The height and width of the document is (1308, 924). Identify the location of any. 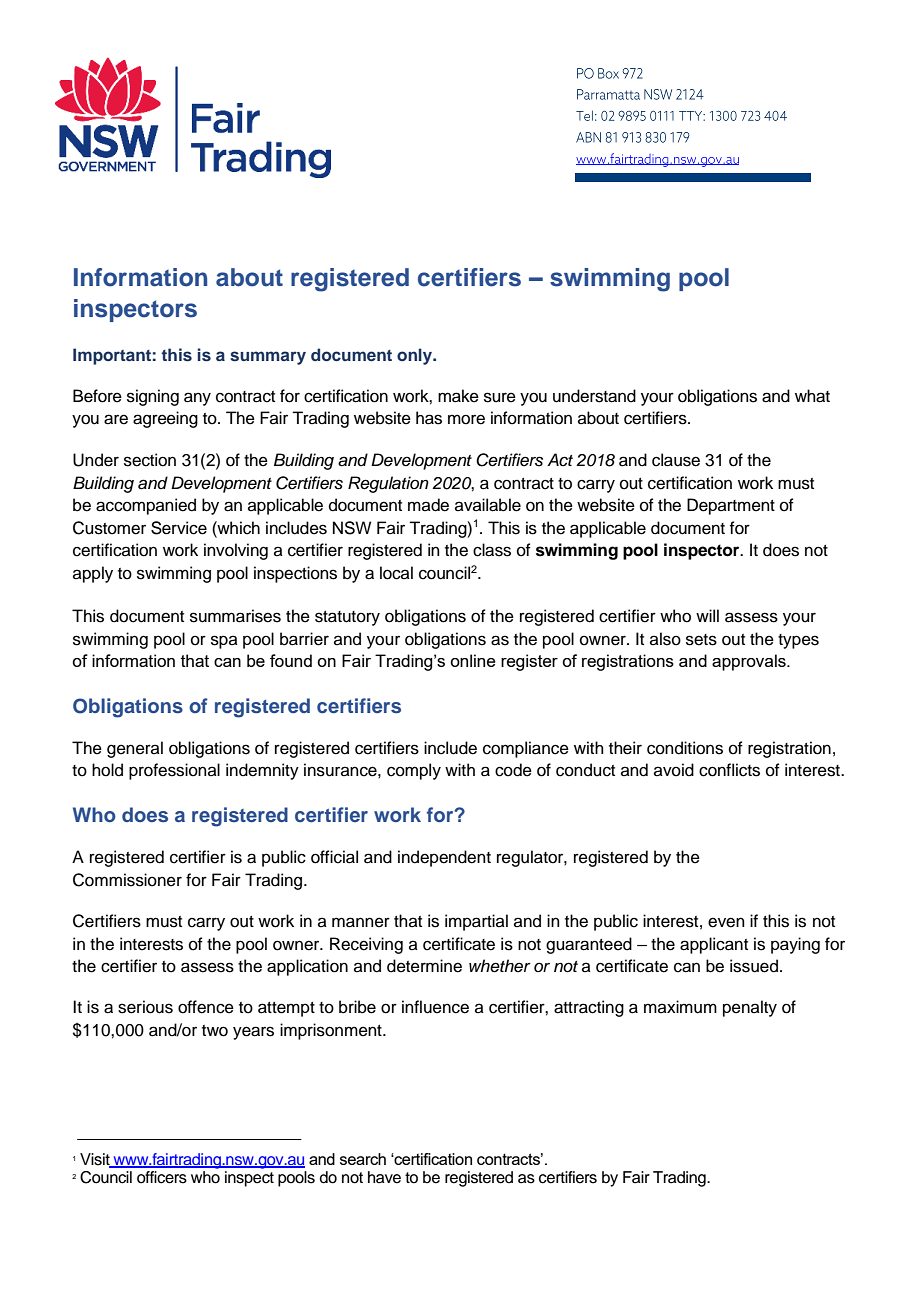
(197, 399).
